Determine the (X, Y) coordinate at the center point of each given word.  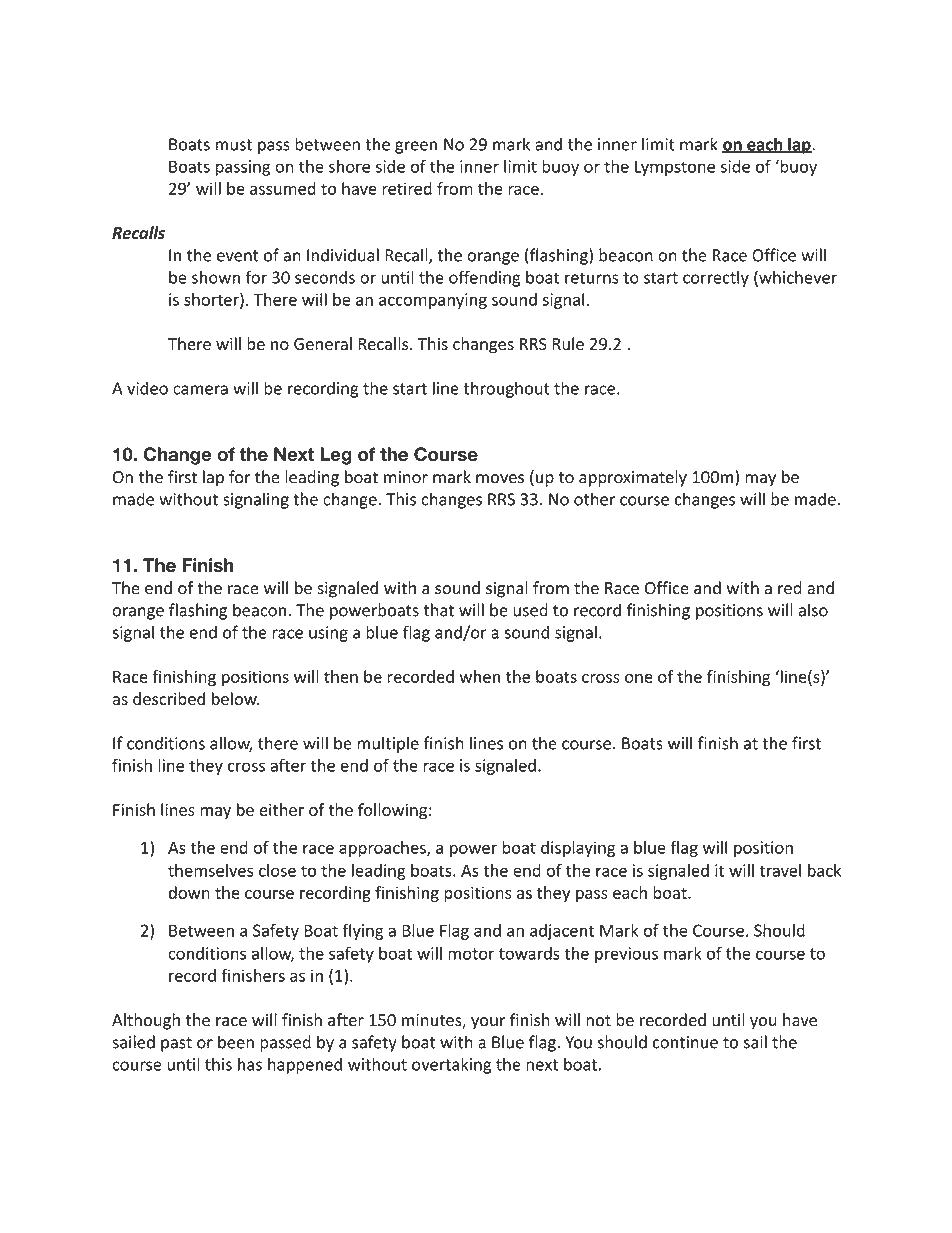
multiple (388, 744)
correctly (716, 278)
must (234, 145)
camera (200, 390)
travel (780, 870)
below (235, 698)
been (236, 1042)
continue (685, 1042)
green (416, 147)
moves (500, 479)
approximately (633, 478)
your (488, 1023)
